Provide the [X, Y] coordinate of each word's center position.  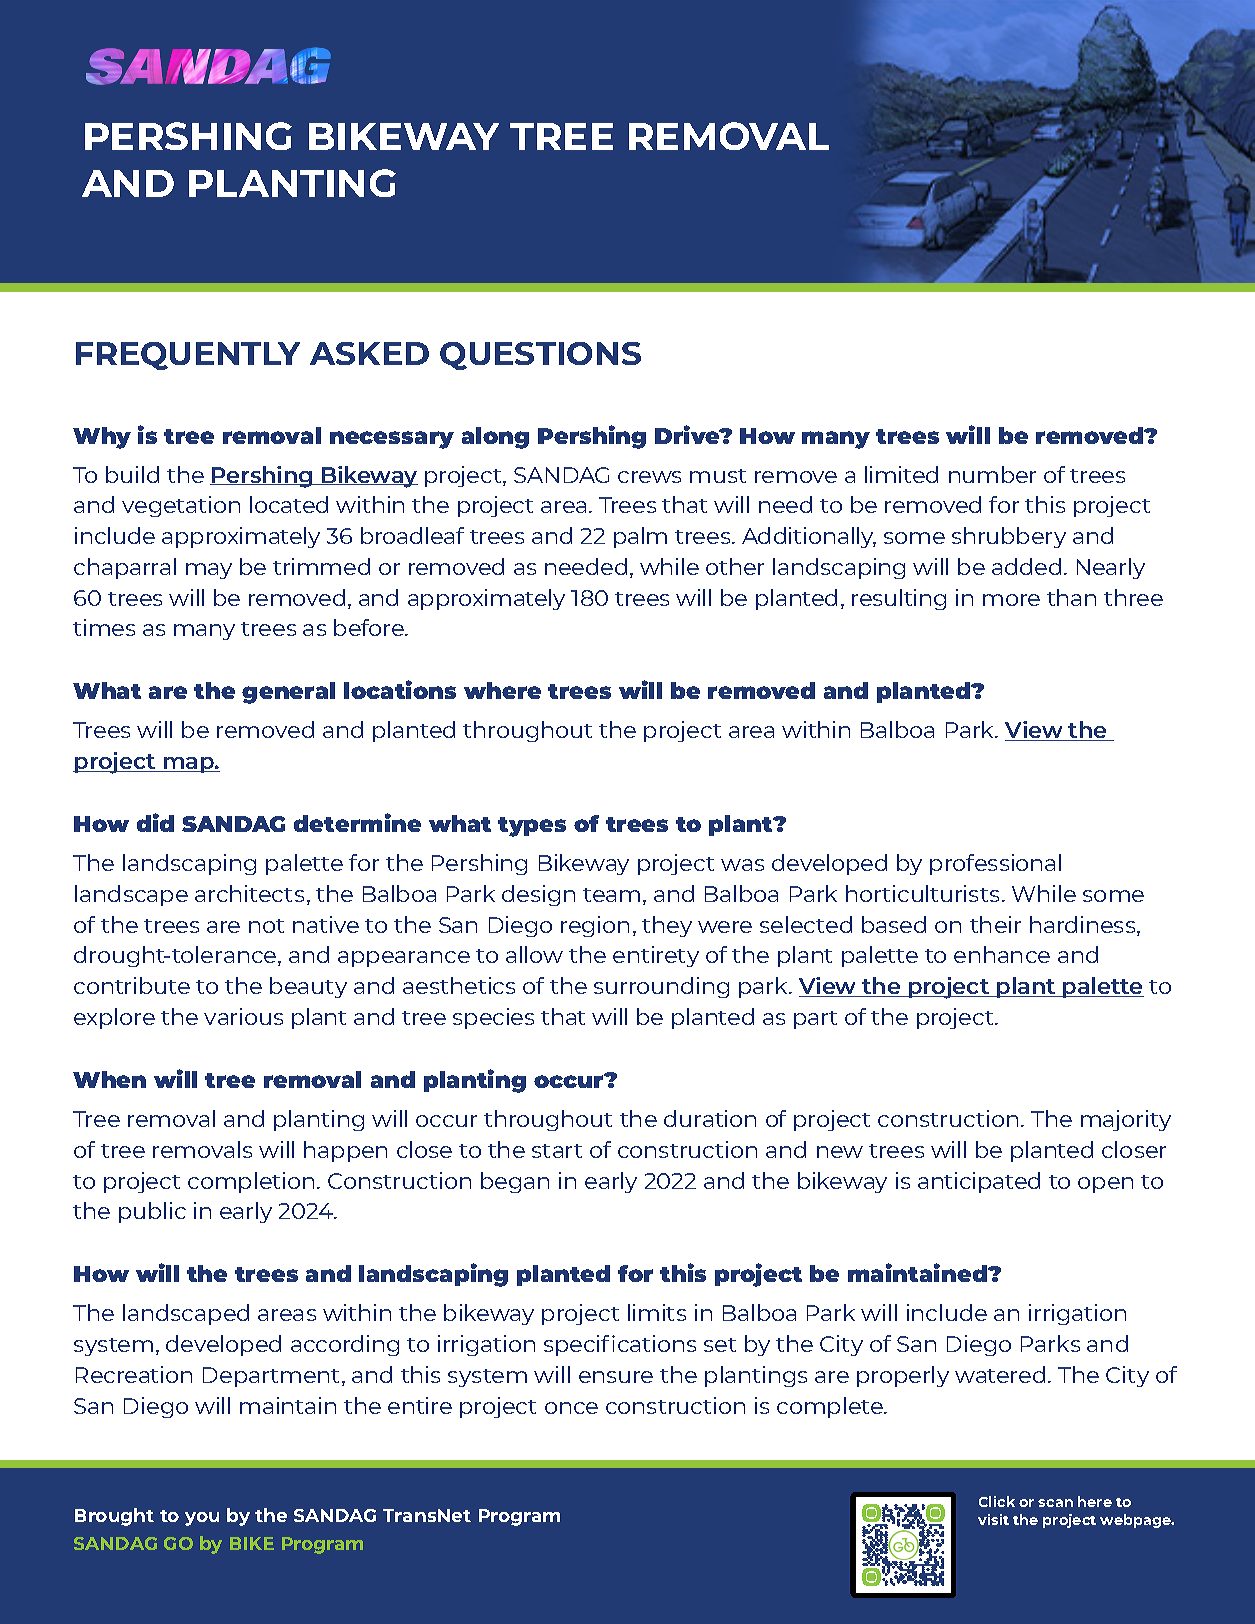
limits [657, 1312]
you [202, 1519]
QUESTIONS [540, 356]
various [243, 1016]
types [532, 827]
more [1011, 600]
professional [995, 864]
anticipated [979, 1182]
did [155, 822]
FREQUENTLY [188, 356]
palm [640, 537]
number [992, 474]
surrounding [661, 987]
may [209, 571]
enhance [1002, 954]
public [152, 1212]
